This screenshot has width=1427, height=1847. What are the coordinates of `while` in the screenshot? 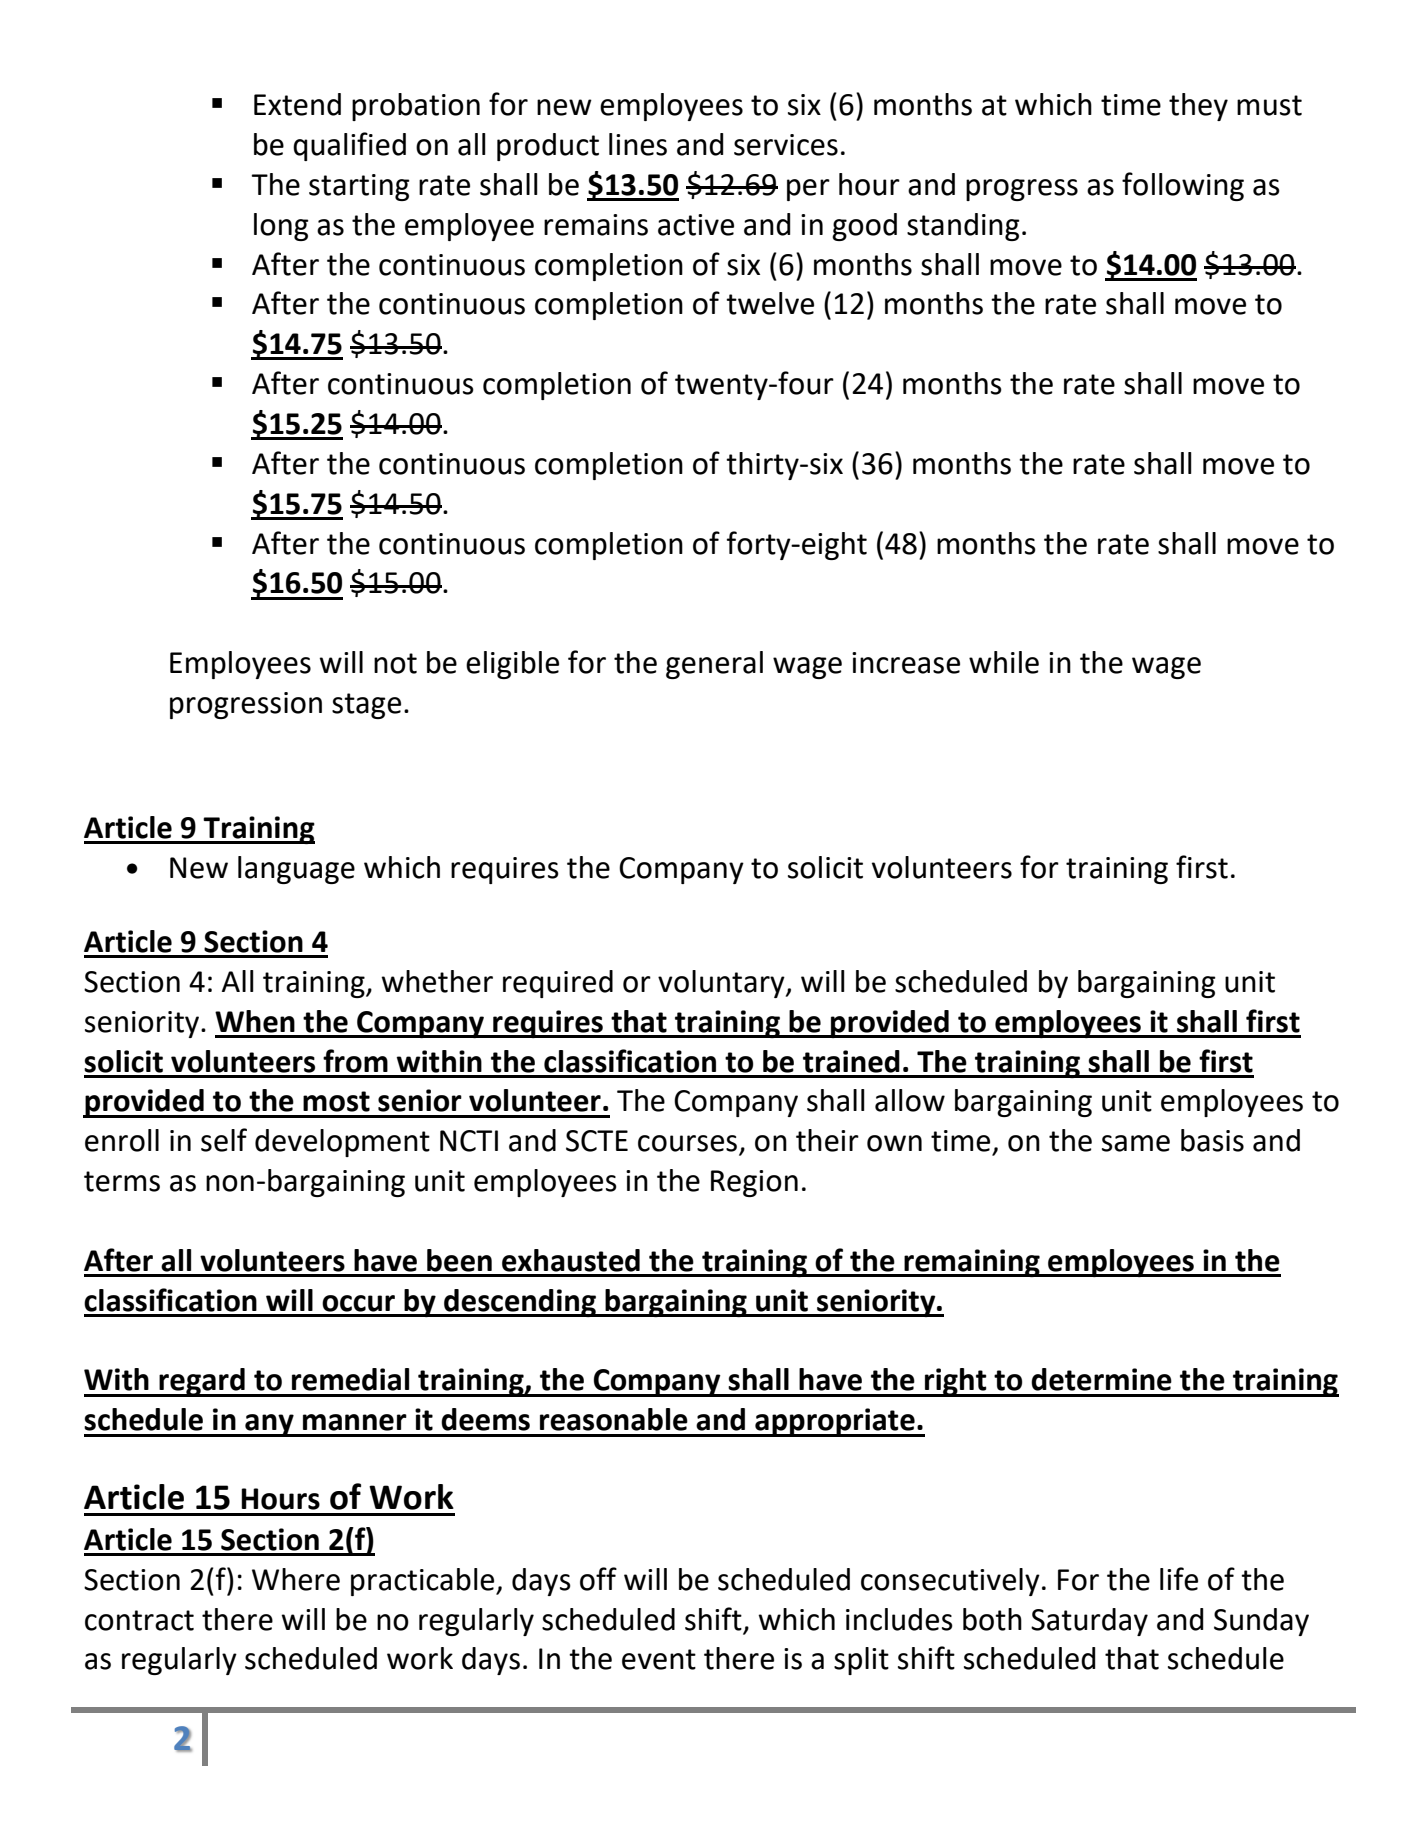 It's located at (1004, 662).
